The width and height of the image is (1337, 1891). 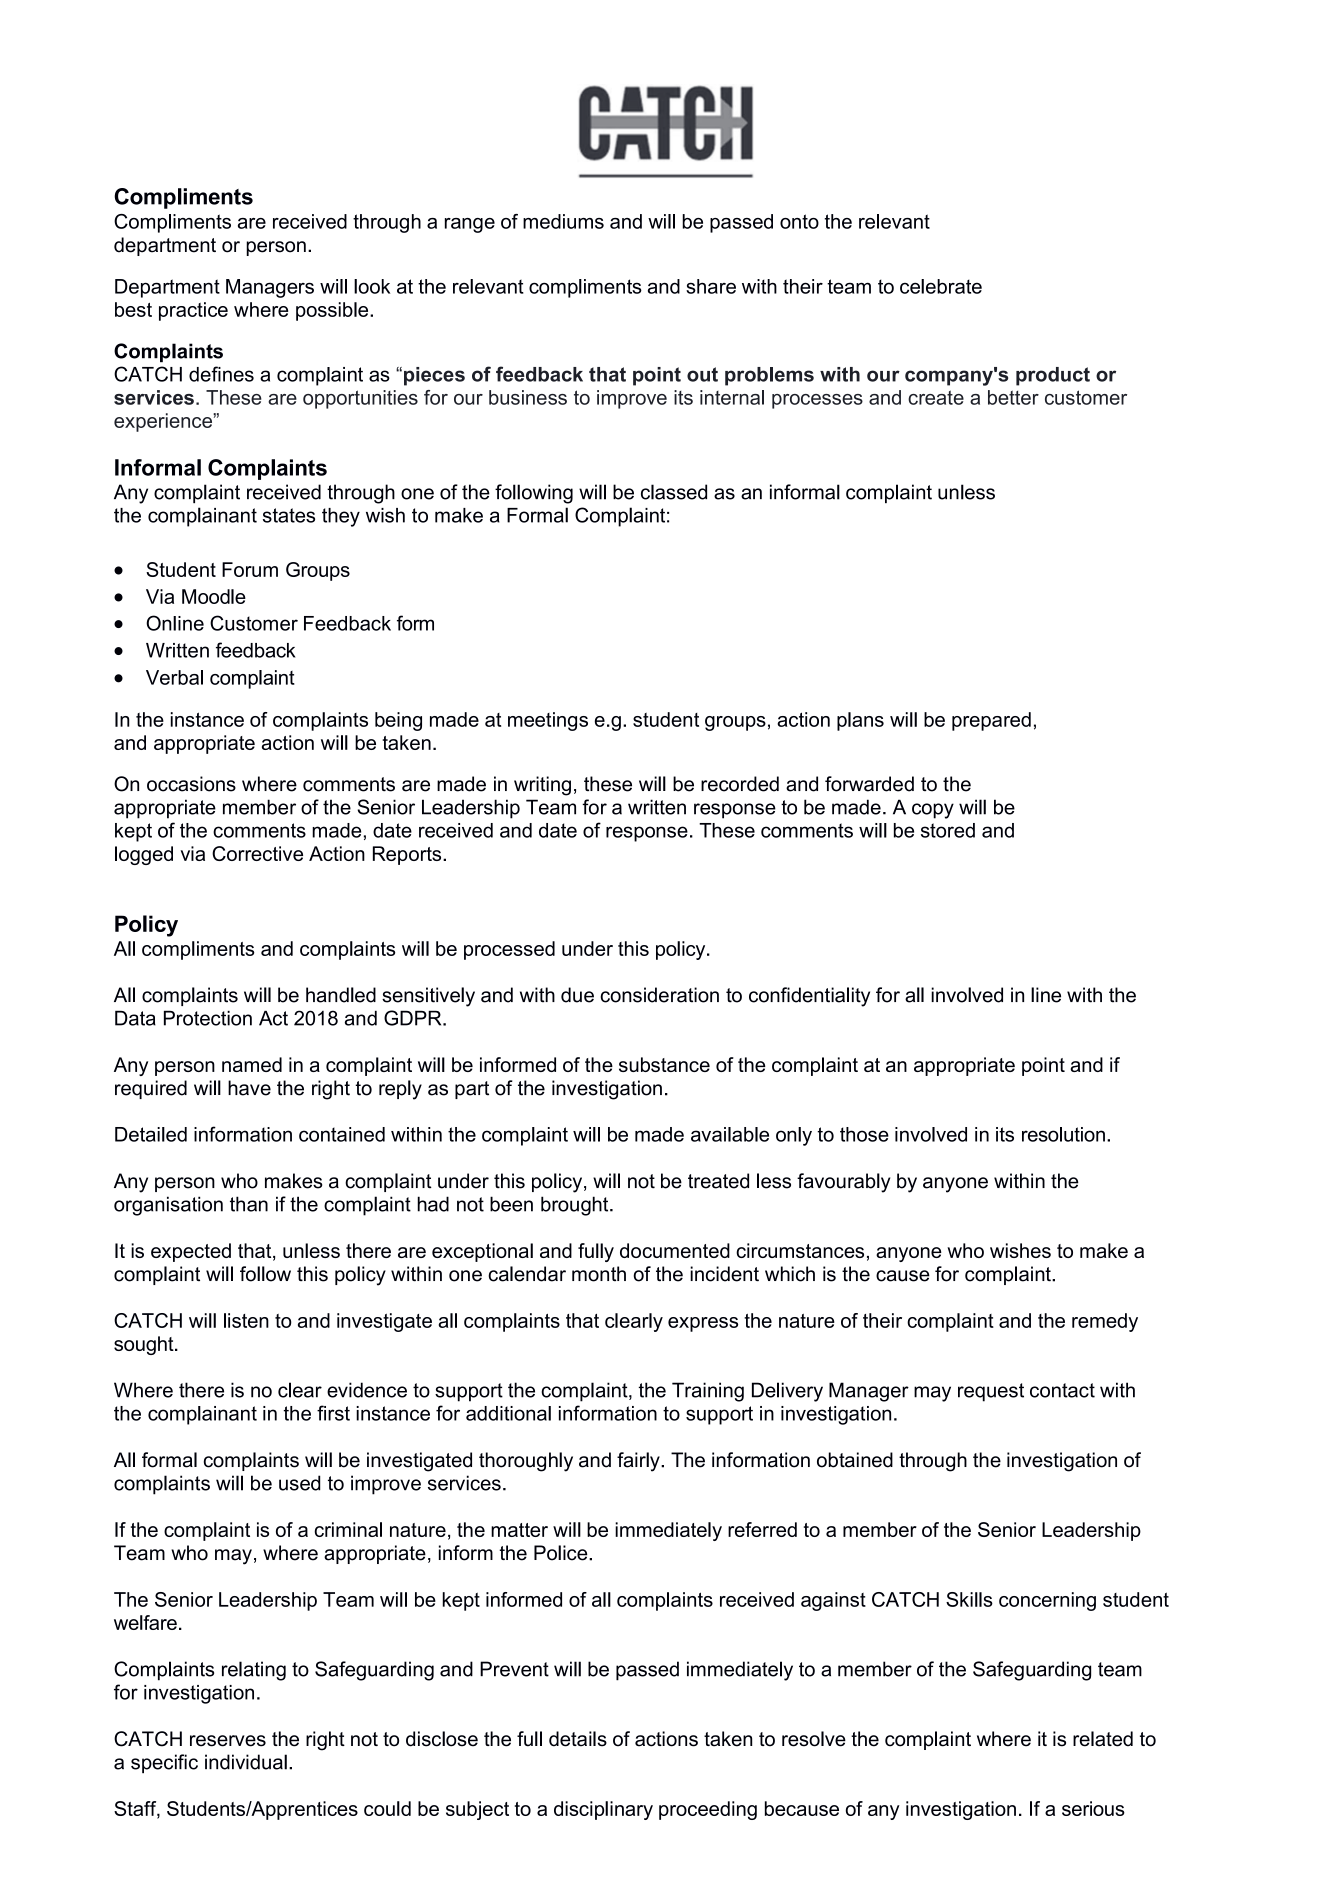 I want to click on consideration, so click(x=659, y=995).
